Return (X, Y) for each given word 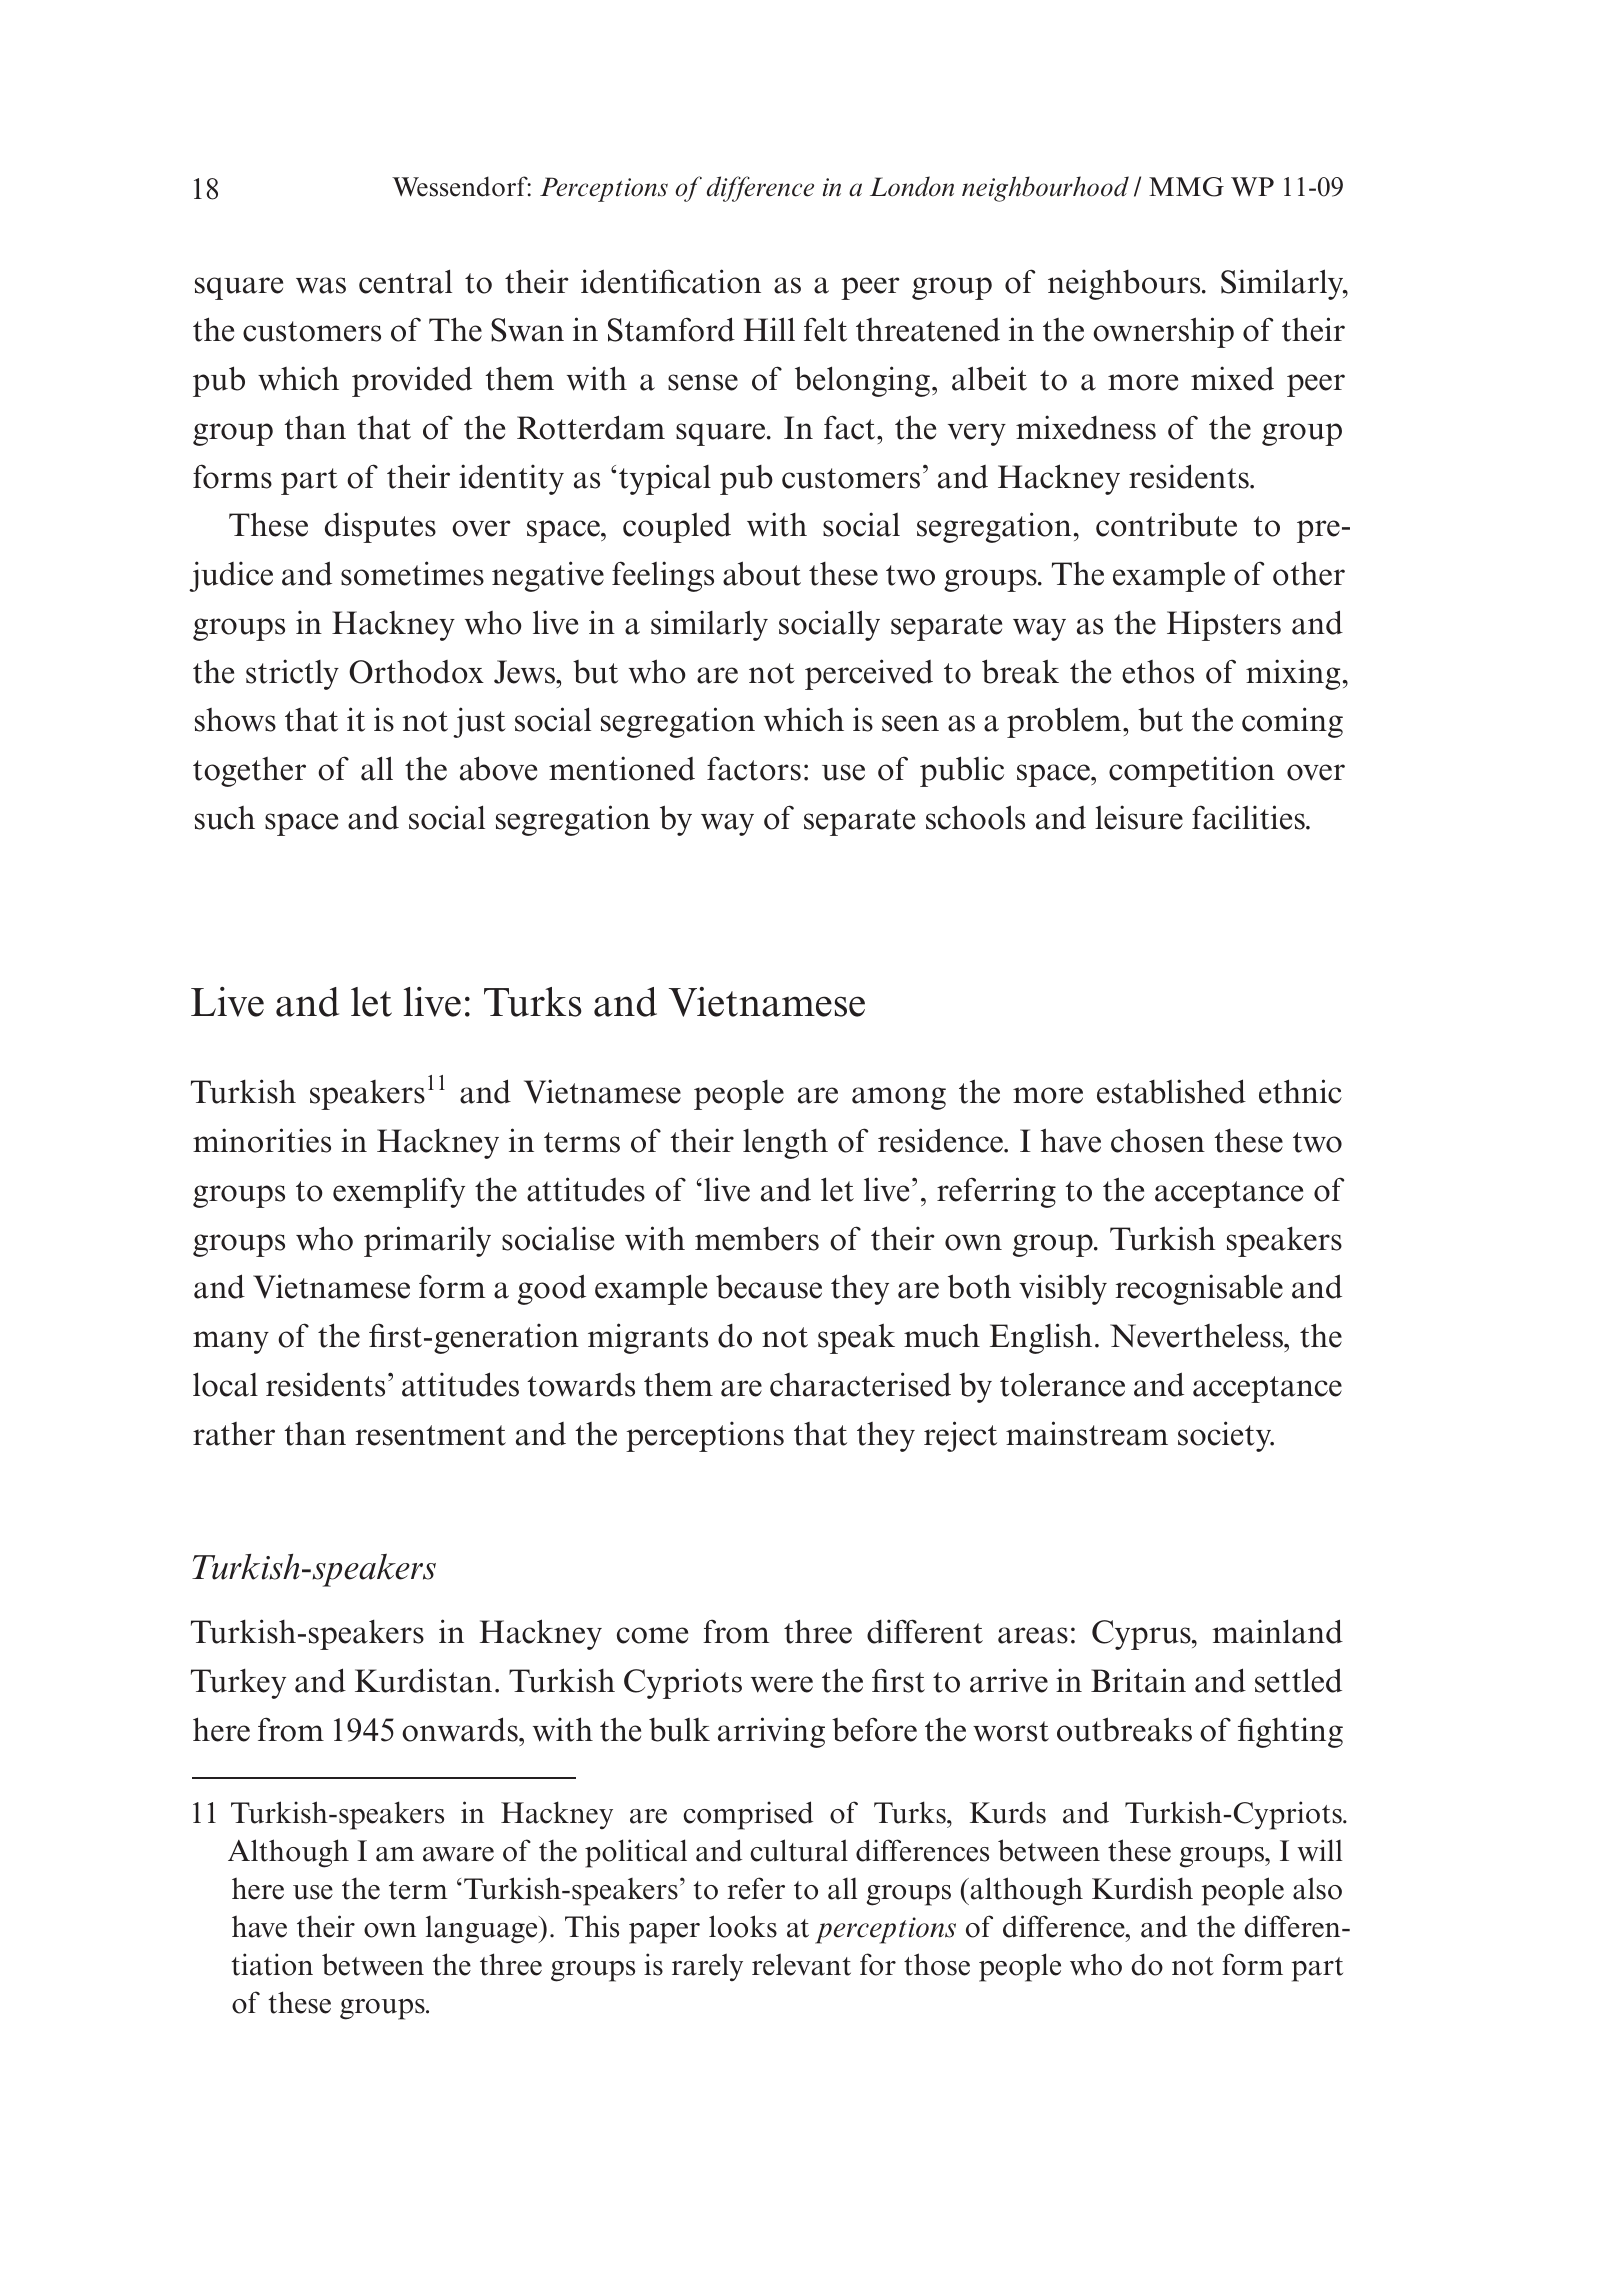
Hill (769, 329)
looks (743, 1926)
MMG (1186, 187)
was (321, 285)
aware (458, 1854)
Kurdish (1142, 1888)
